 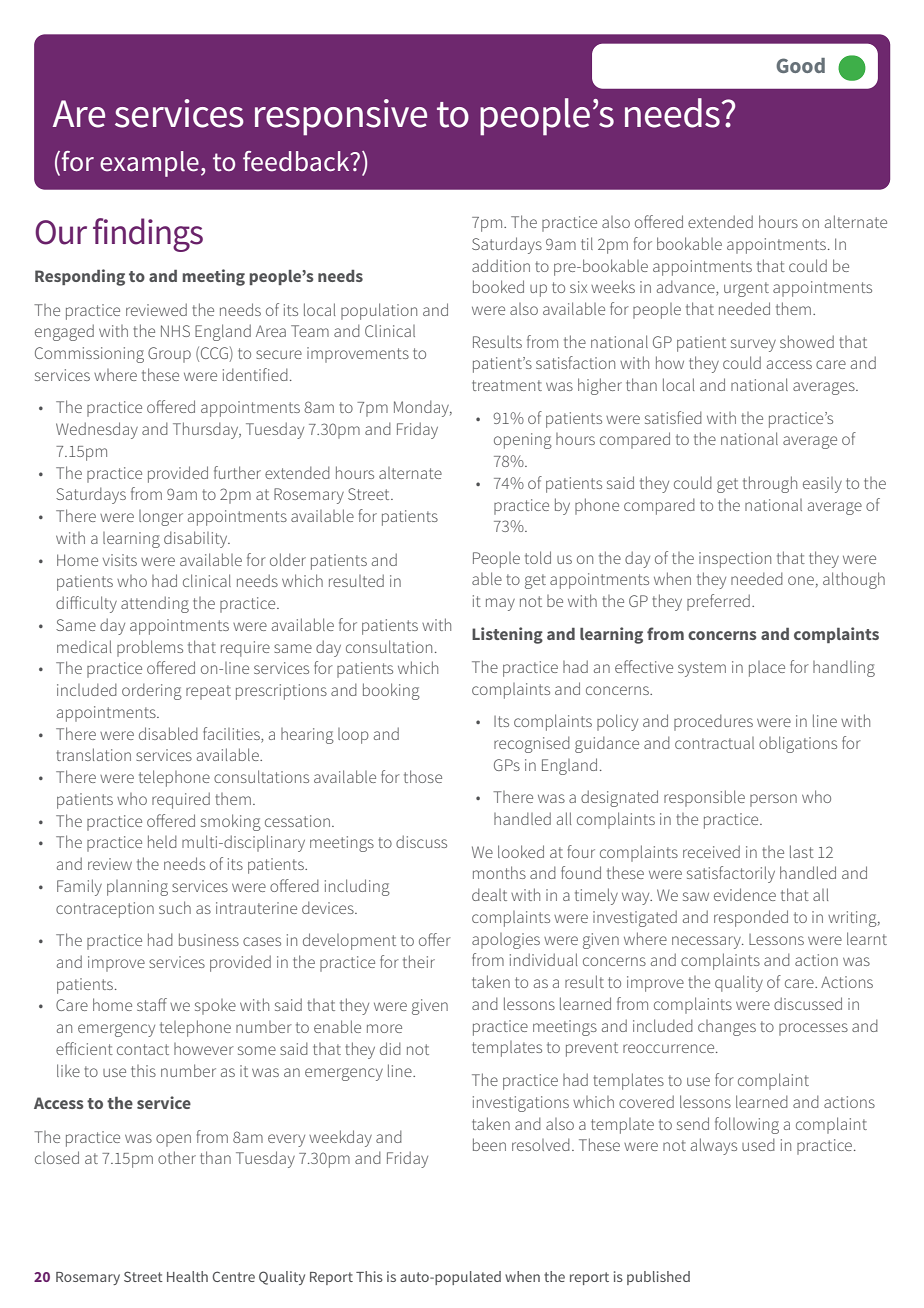 What do you see at coordinates (489, 1144) in the screenshot?
I see `been` at bounding box center [489, 1144].
